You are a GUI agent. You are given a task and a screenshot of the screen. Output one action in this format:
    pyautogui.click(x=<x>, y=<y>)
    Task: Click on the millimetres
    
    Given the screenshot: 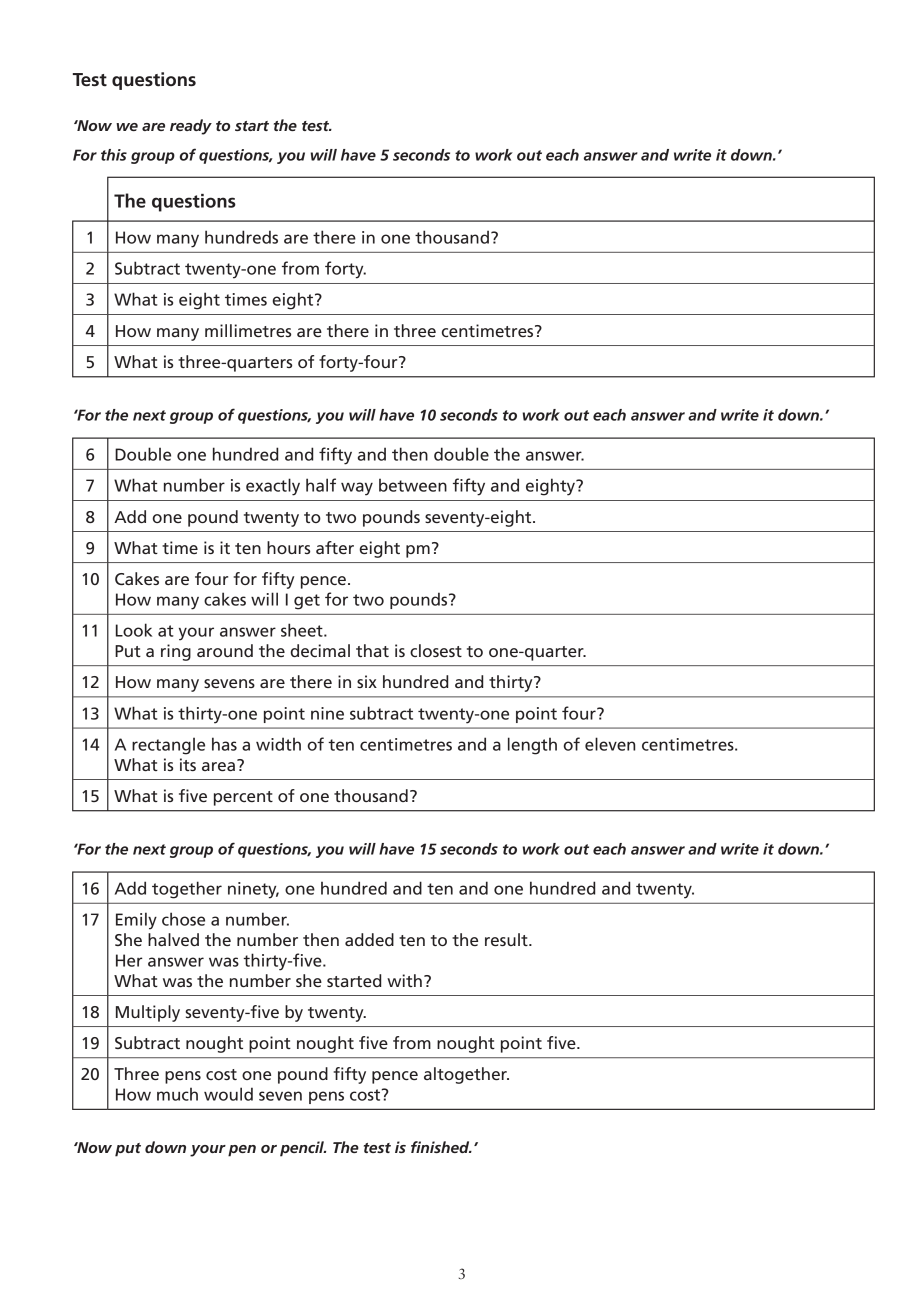 What is the action you would take?
    pyautogui.click(x=248, y=330)
